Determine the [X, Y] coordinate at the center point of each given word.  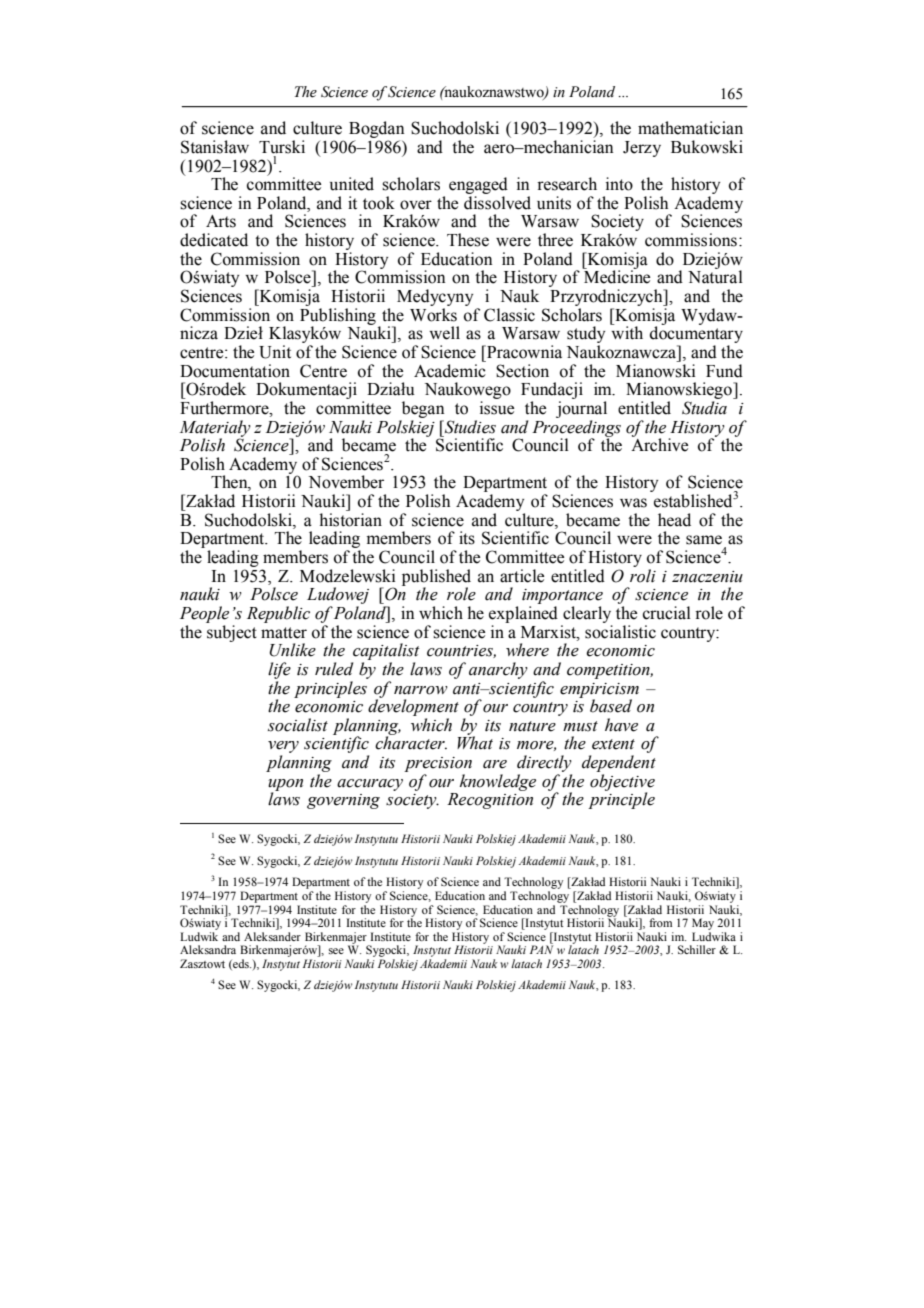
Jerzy [642, 149]
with [626, 332]
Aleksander [272, 936]
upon [285, 786]
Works [433, 315]
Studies [469, 427]
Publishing [338, 317]
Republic [278, 614]
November [346, 482]
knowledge [498, 782]
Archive [659, 444]
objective [622, 783]
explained [523, 614]
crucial [667, 613]
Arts [221, 221]
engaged [478, 185]
